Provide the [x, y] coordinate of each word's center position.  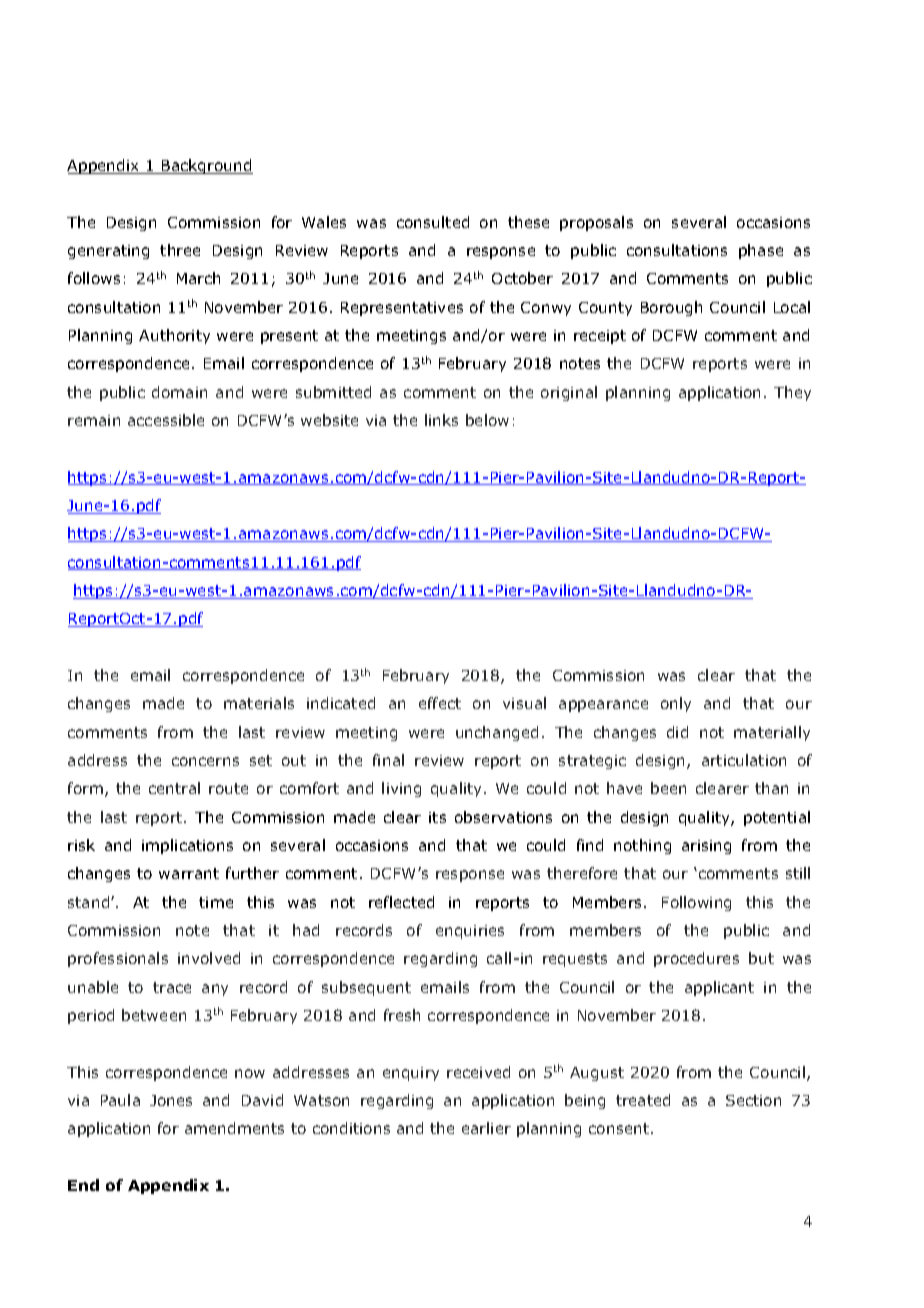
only [676, 704]
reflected [401, 902]
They [792, 393]
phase [761, 251]
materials [259, 703]
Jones [171, 1100]
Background [206, 166]
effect [440, 703]
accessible [166, 420]
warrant [189, 873]
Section [753, 1100]
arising [706, 847]
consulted [433, 222]
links [441, 420]
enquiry [411, 1074]
